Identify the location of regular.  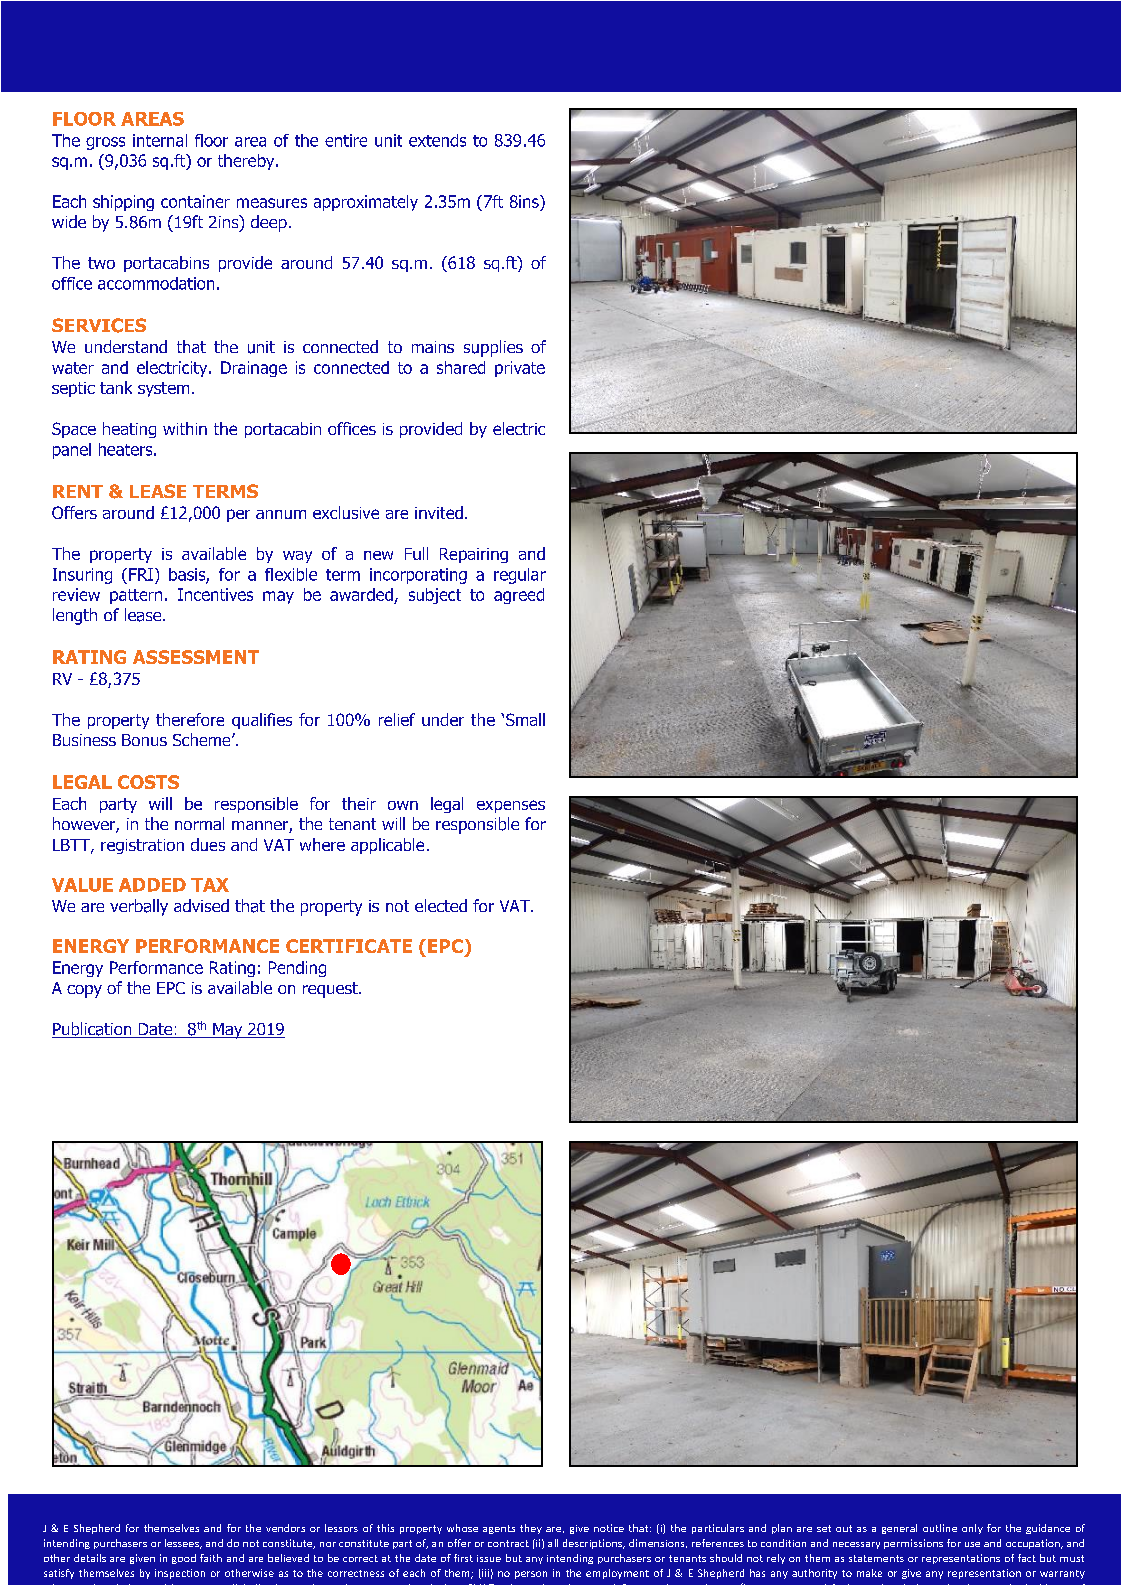
(520, 576).
